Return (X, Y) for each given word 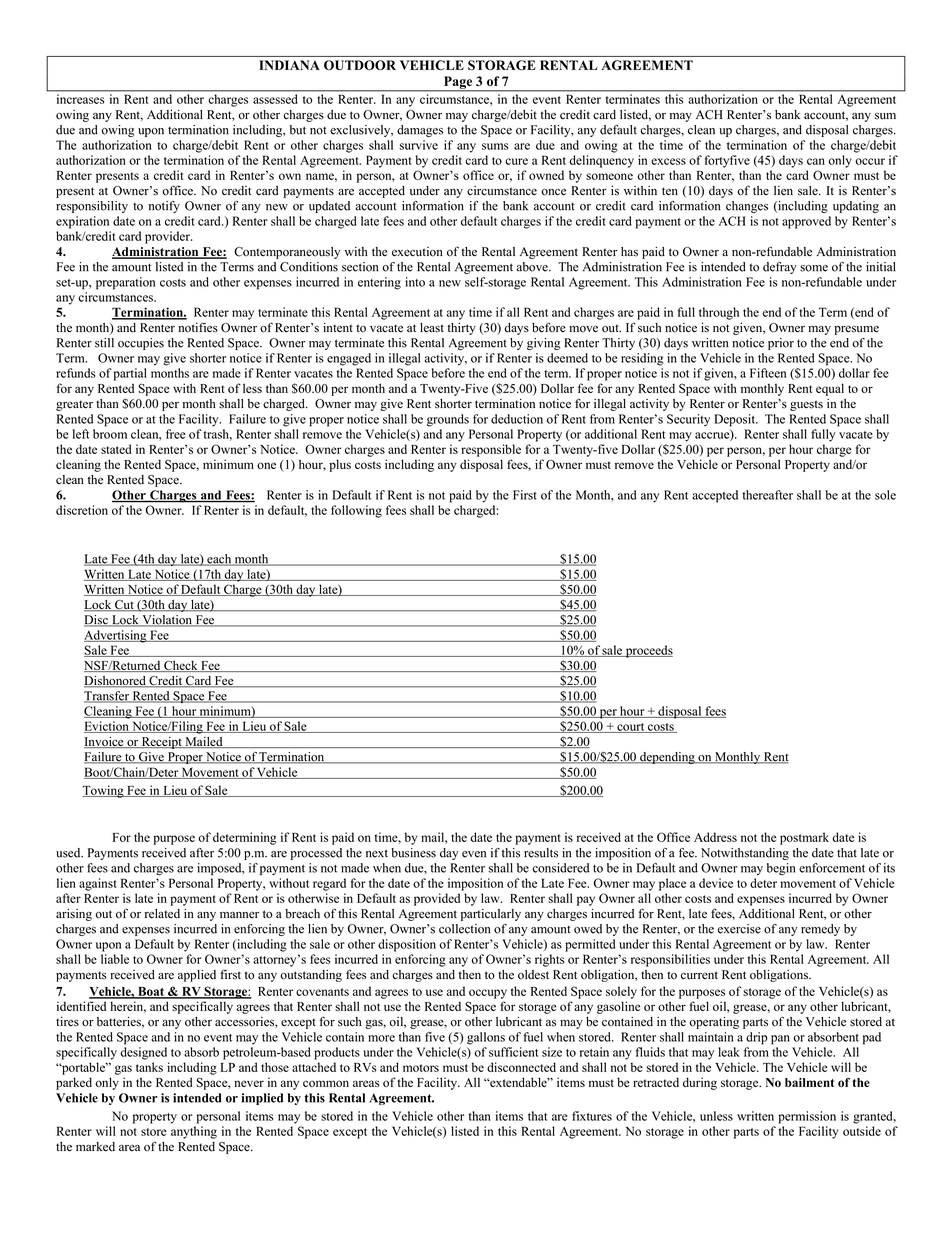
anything (194, 1132)
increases (80, 99)
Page (458, 83)
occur (870, 161)
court (631, 728)
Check (181, 666)
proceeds (648, 651)
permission (807, 1117)
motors (421, 1068)
